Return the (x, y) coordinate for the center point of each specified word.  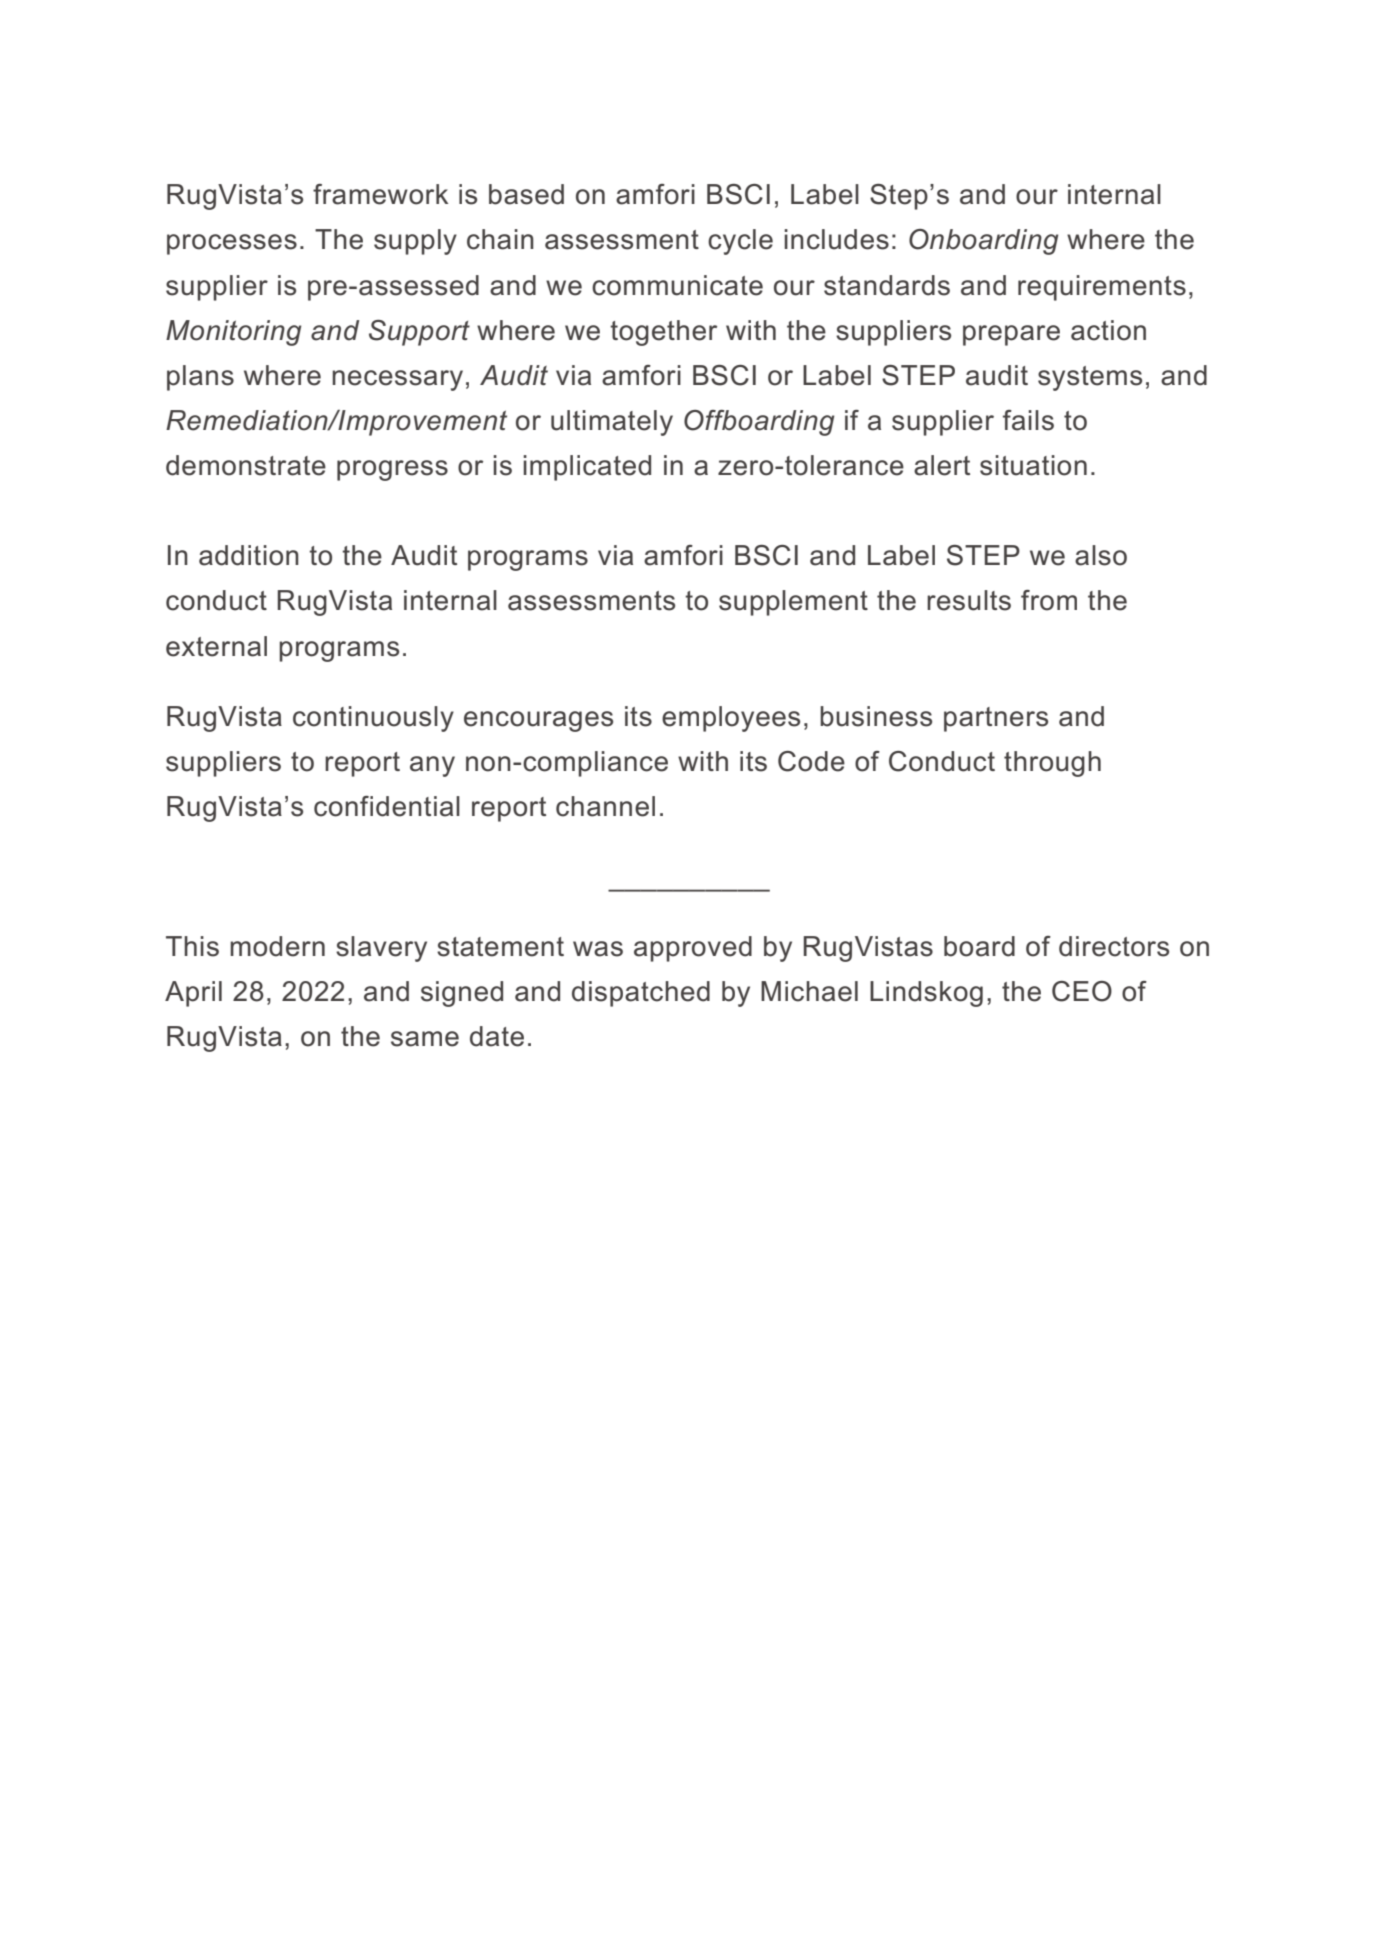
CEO (1082, 991)
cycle (740, 242)
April (193, 994)
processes (232, 244)
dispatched (641, 994)
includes (836, 239)
